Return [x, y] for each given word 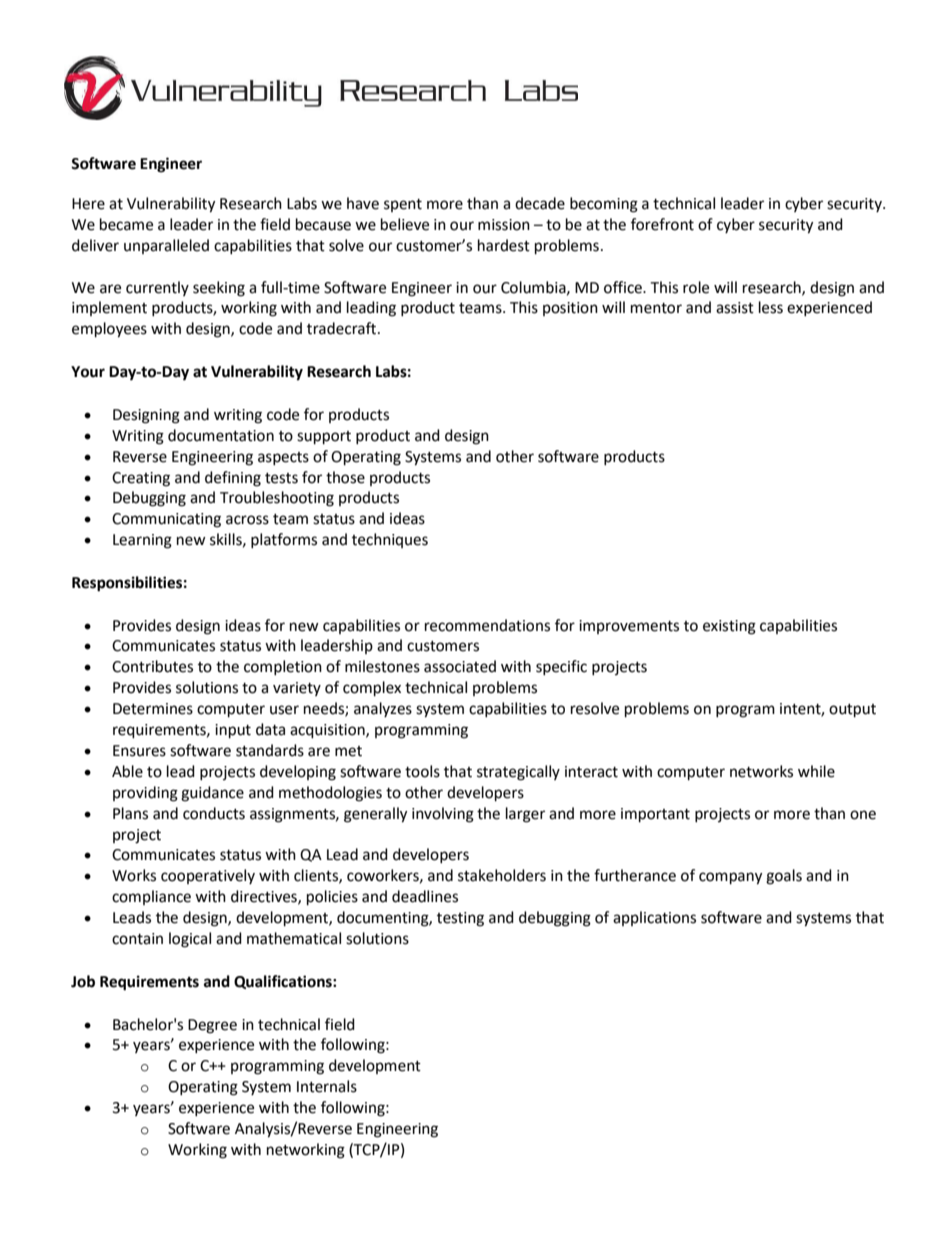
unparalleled [166, 246]
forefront [662, 224]
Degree [212, 1026]
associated [460, 666]
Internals [327, 1086]
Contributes [152, 666]
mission [504, 225]
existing [729, 627]
